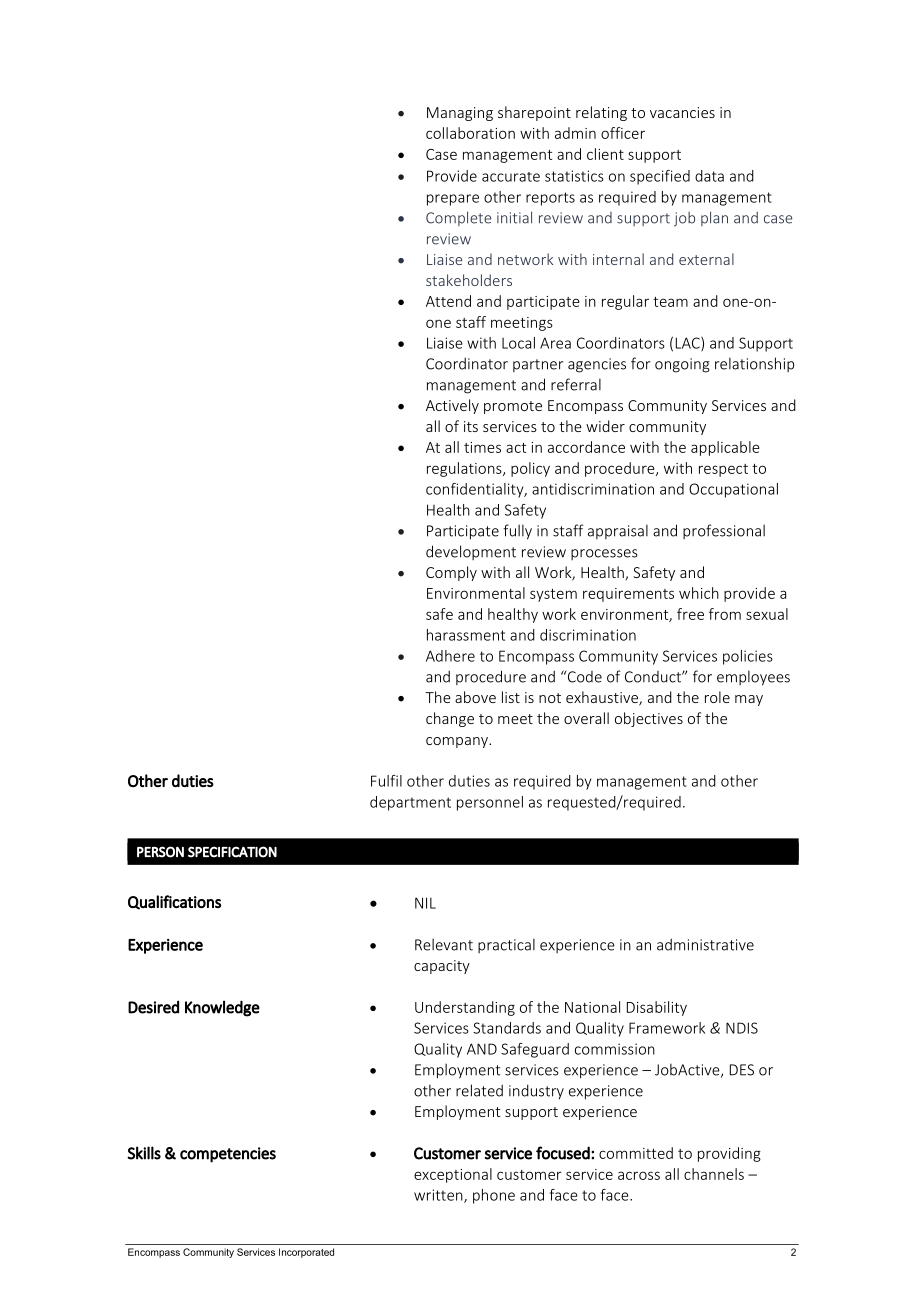  Describe the element at coordinates (444, 944) in the screenshot. I see `Relevant` at that location.
